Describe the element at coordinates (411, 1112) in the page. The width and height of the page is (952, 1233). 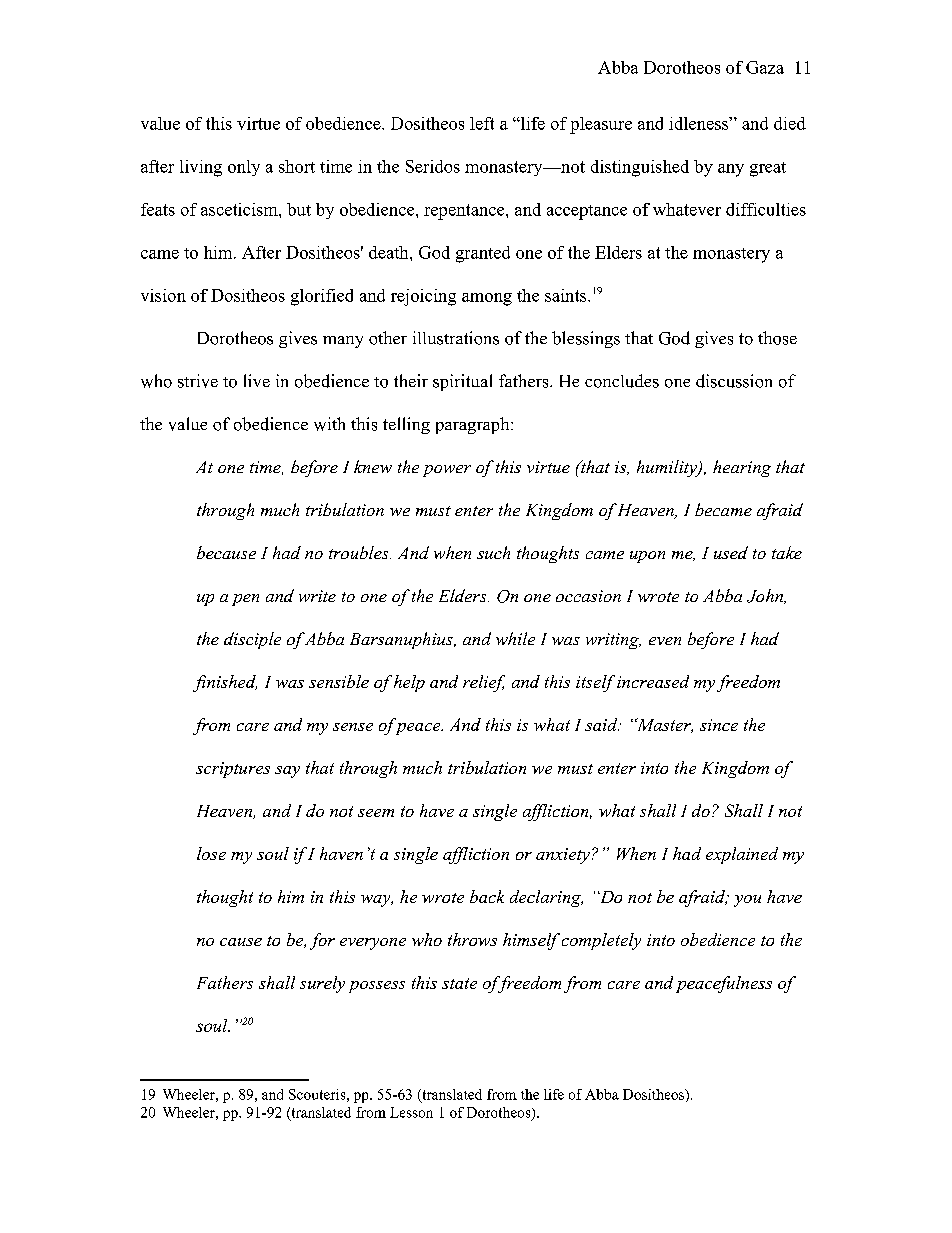
I see `Lesson` at that location.
